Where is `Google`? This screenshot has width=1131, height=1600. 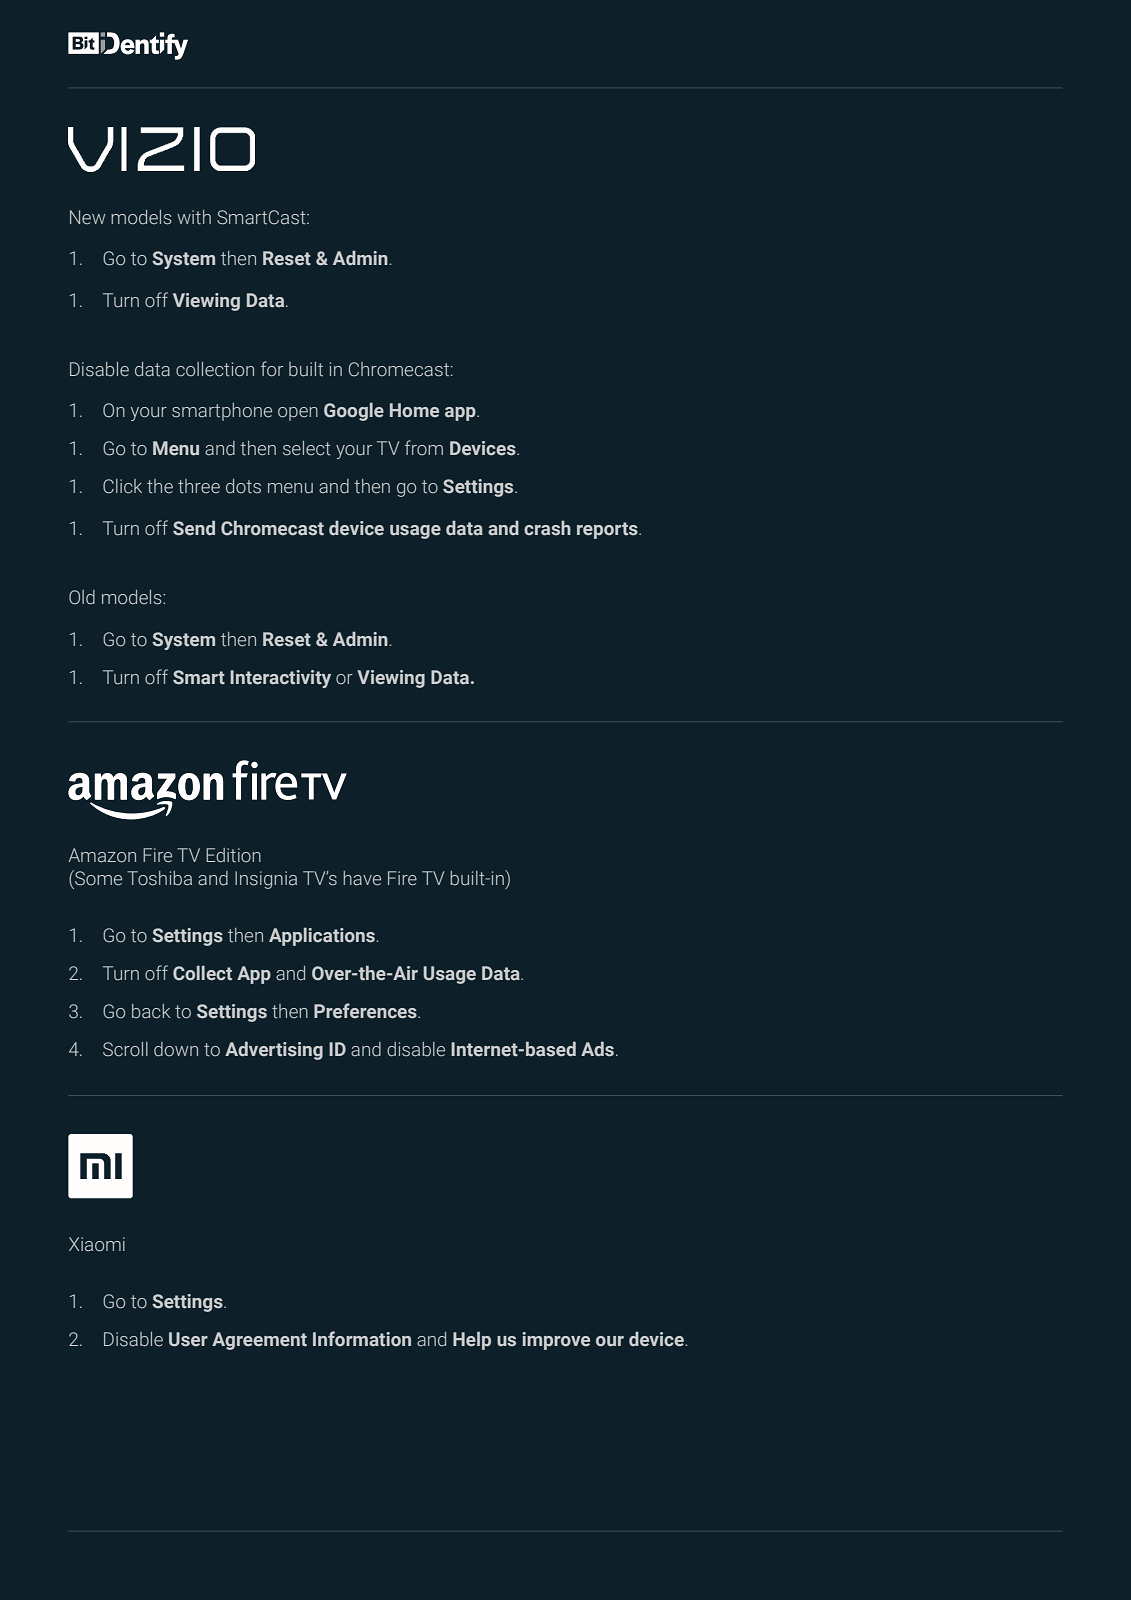
Google is located at coordinates (354, 411).
